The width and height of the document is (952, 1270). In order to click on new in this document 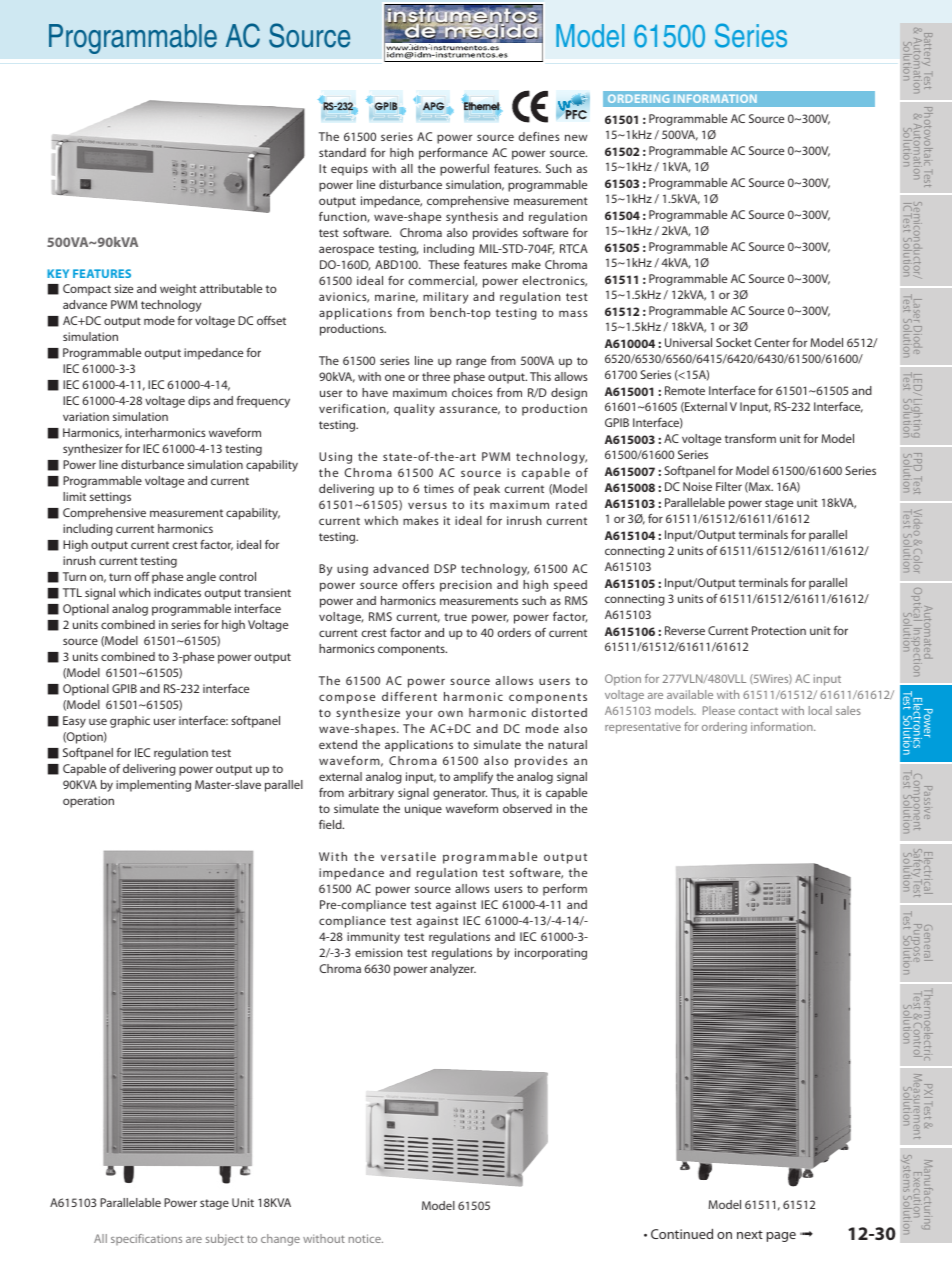, I will do `click(576, 137)`.
